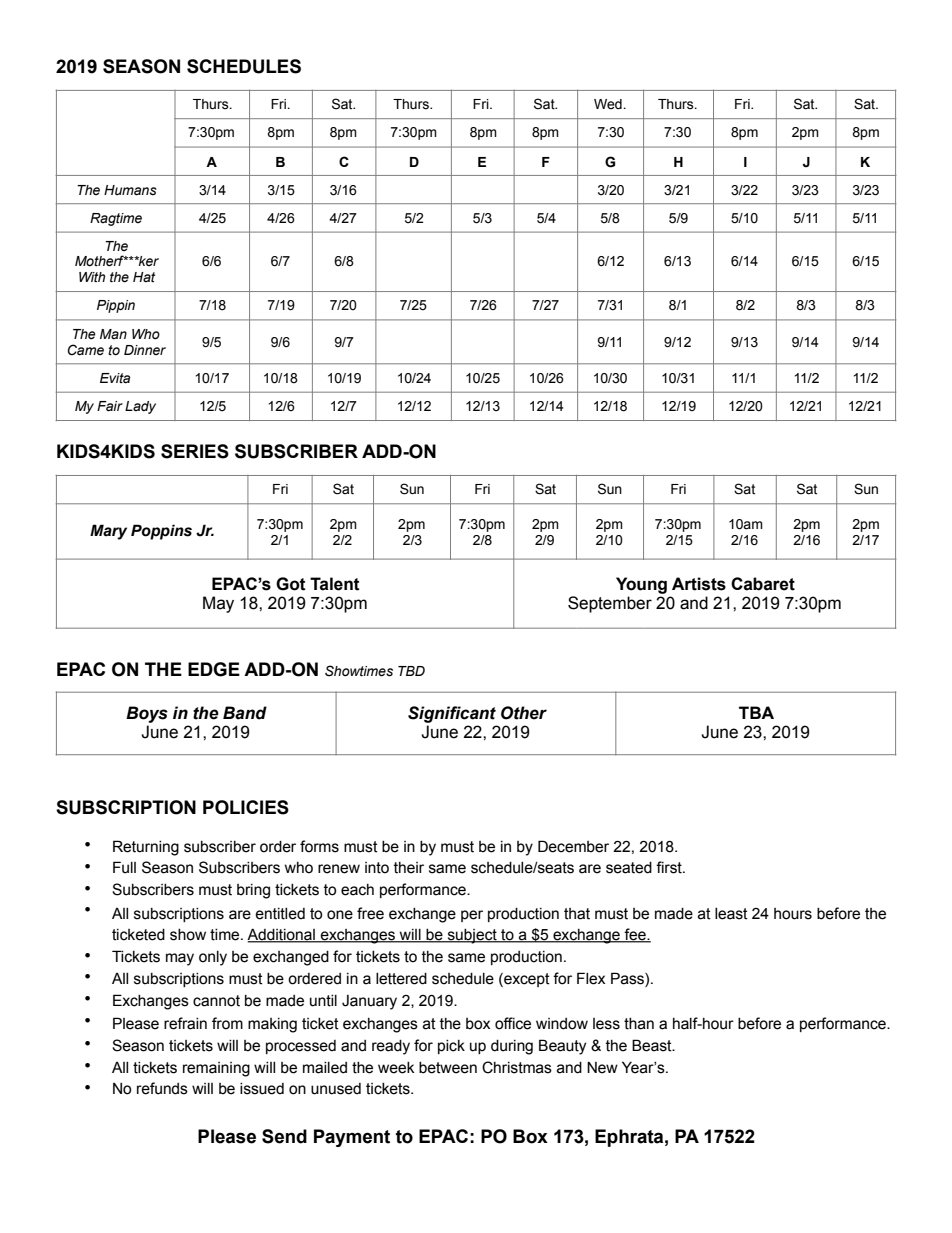  I want to click on Humans, so click(130, 190).
